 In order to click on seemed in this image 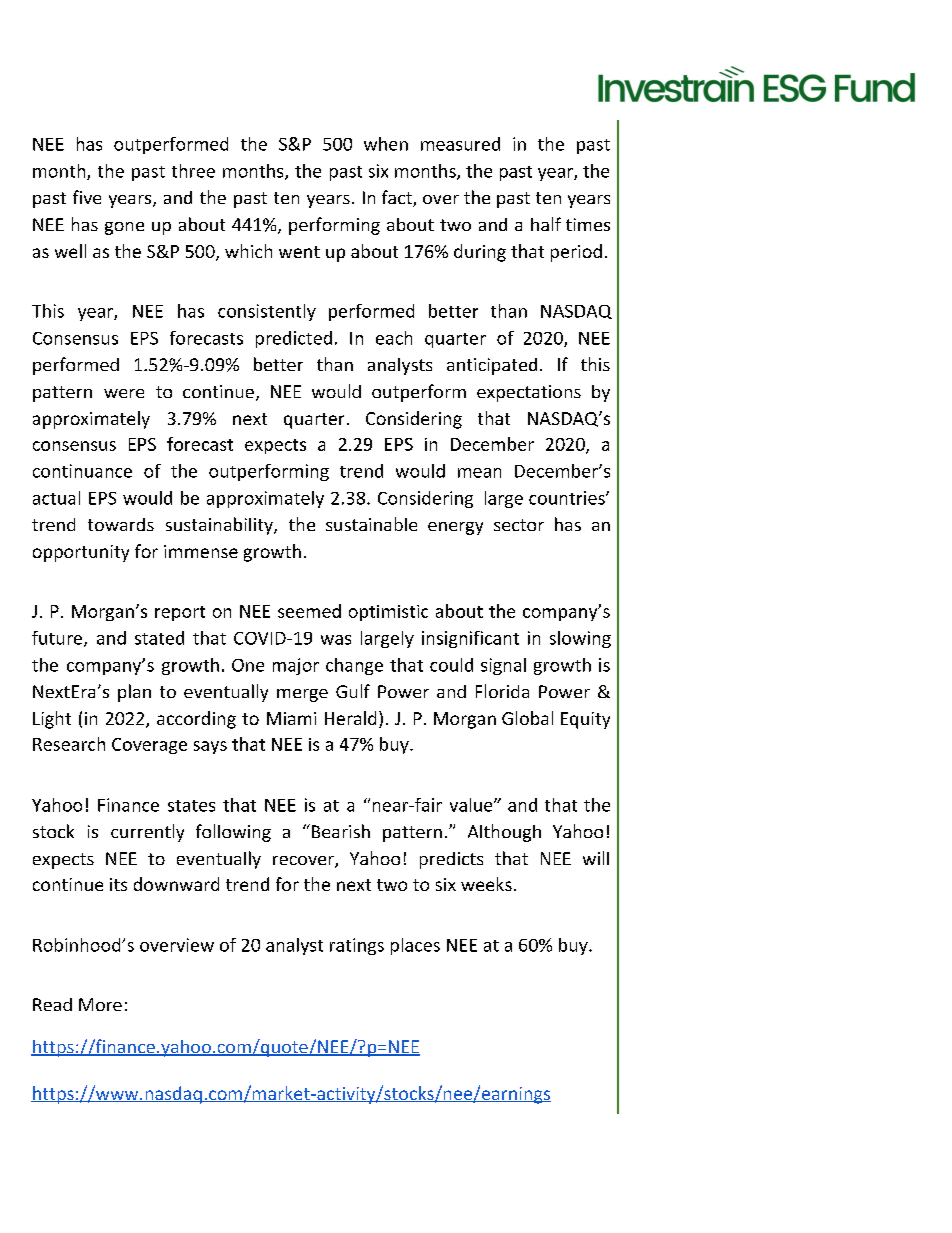, I will do `click(309, 611)`.
